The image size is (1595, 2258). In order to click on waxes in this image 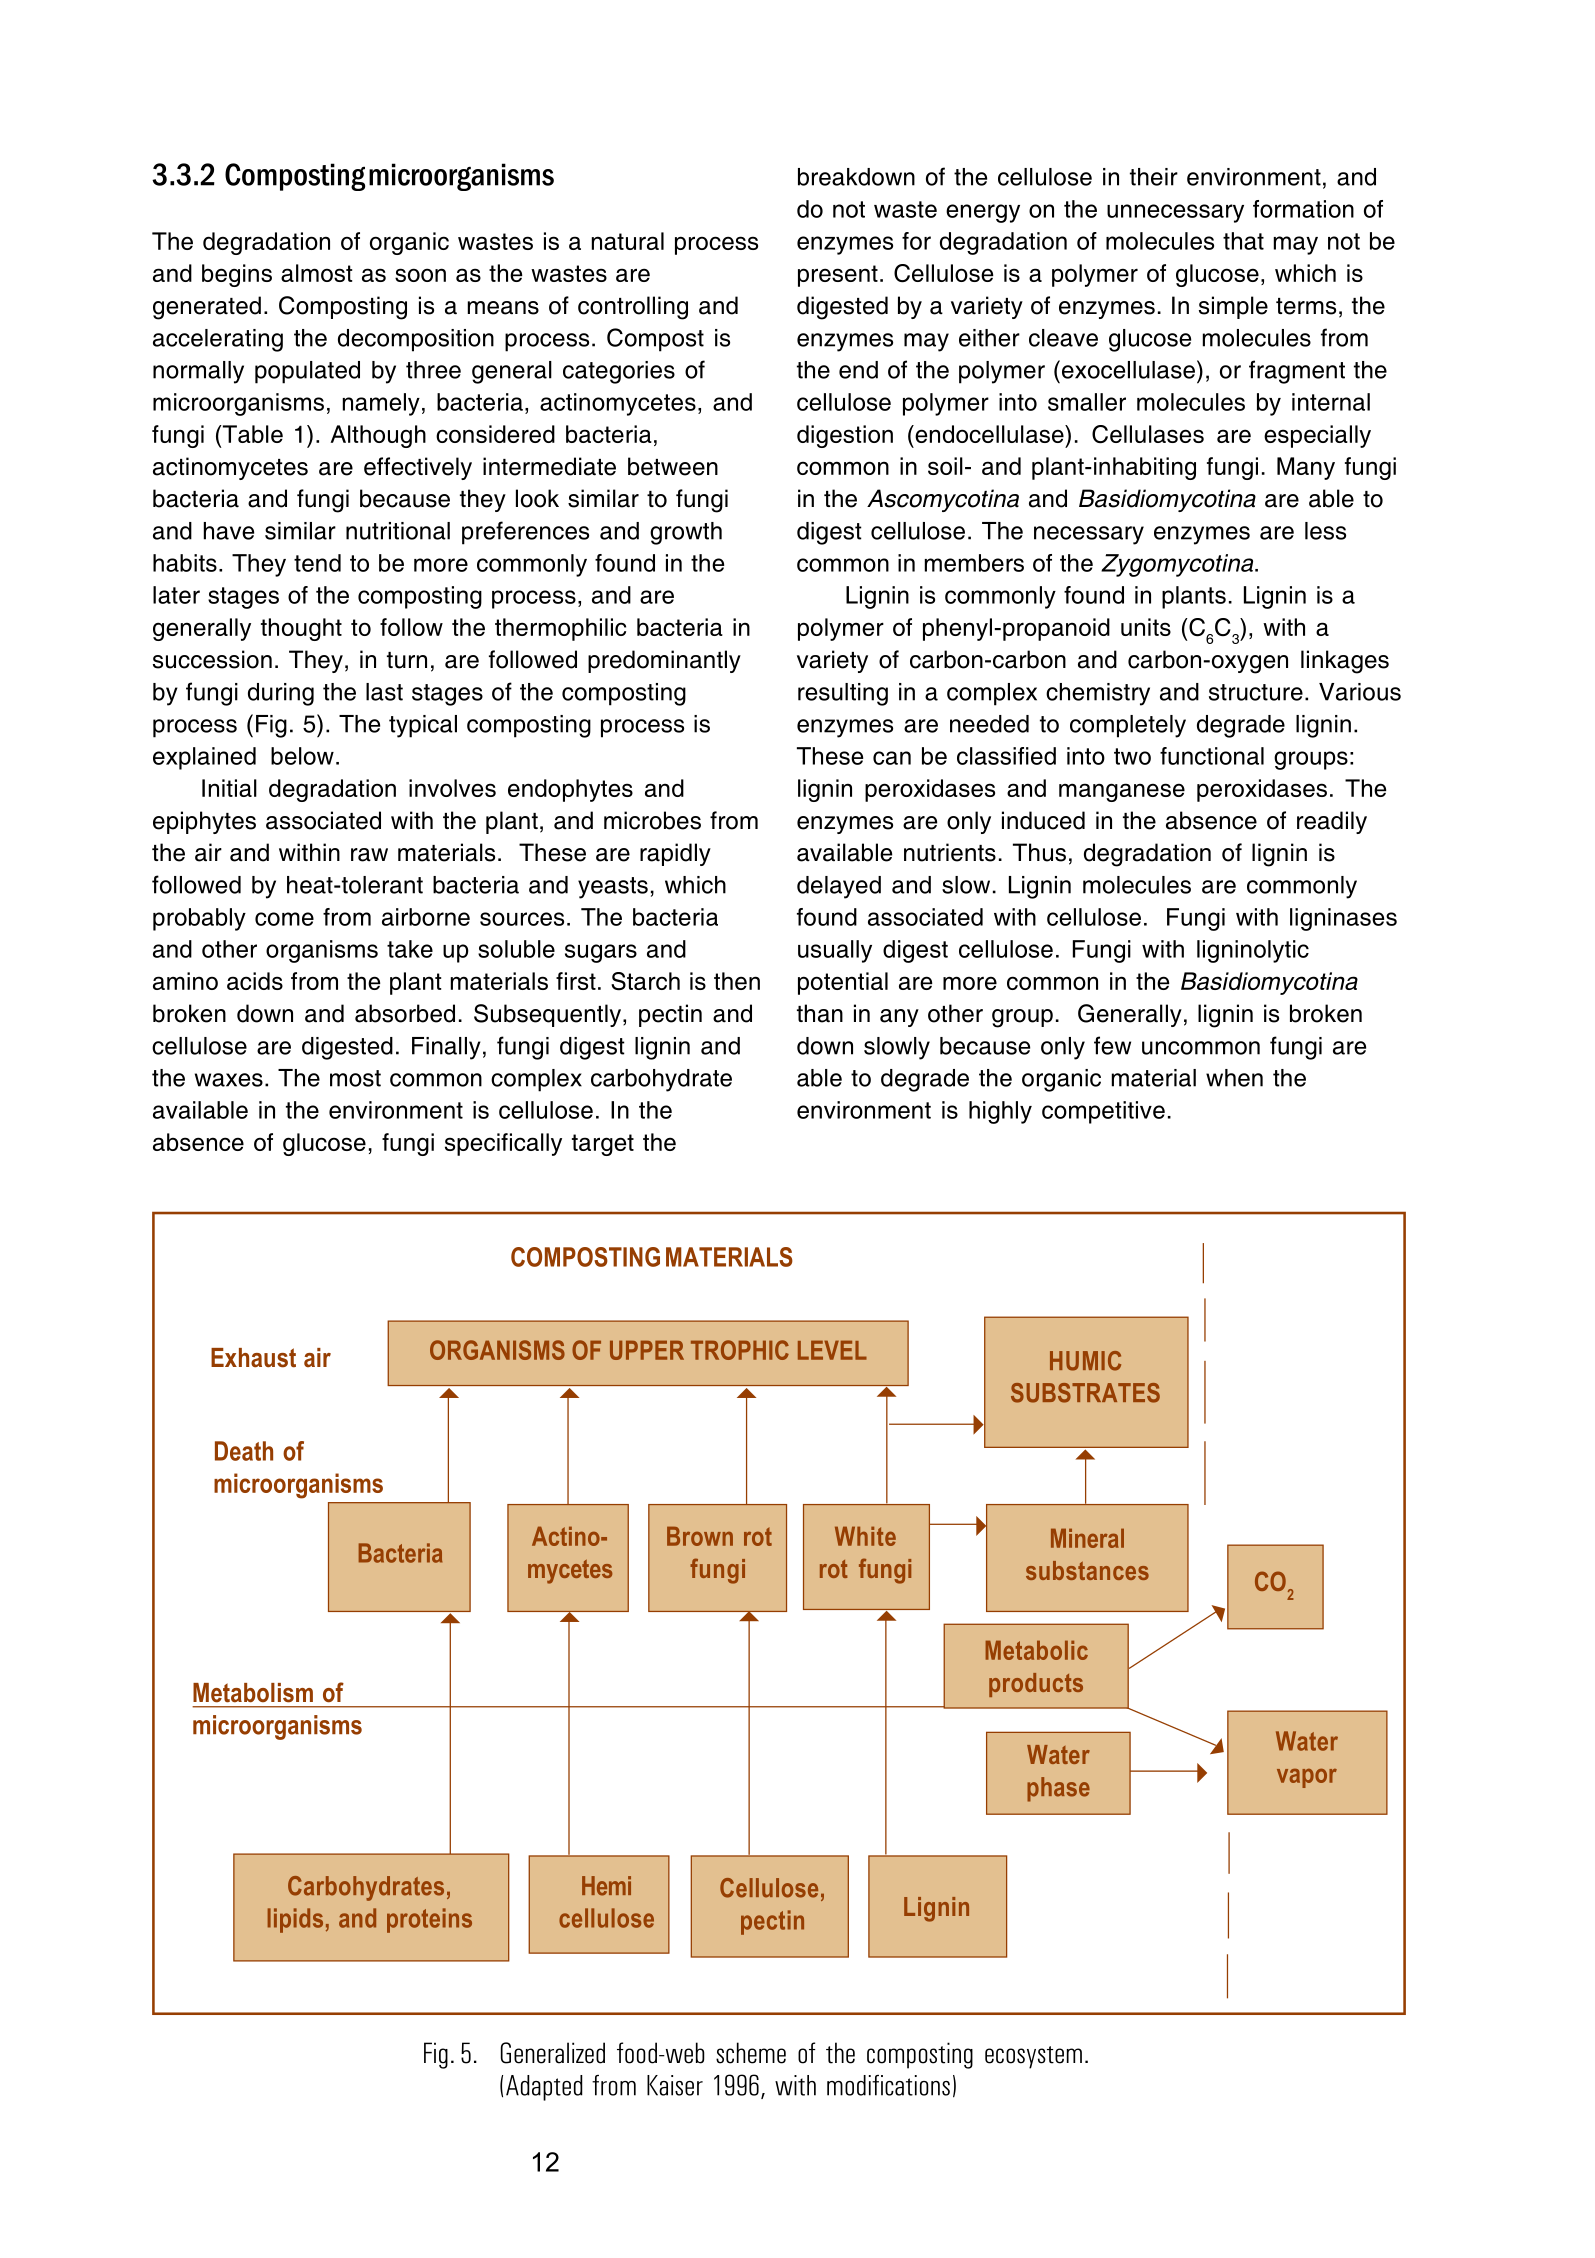, I will do `click(229, 1080)`.
